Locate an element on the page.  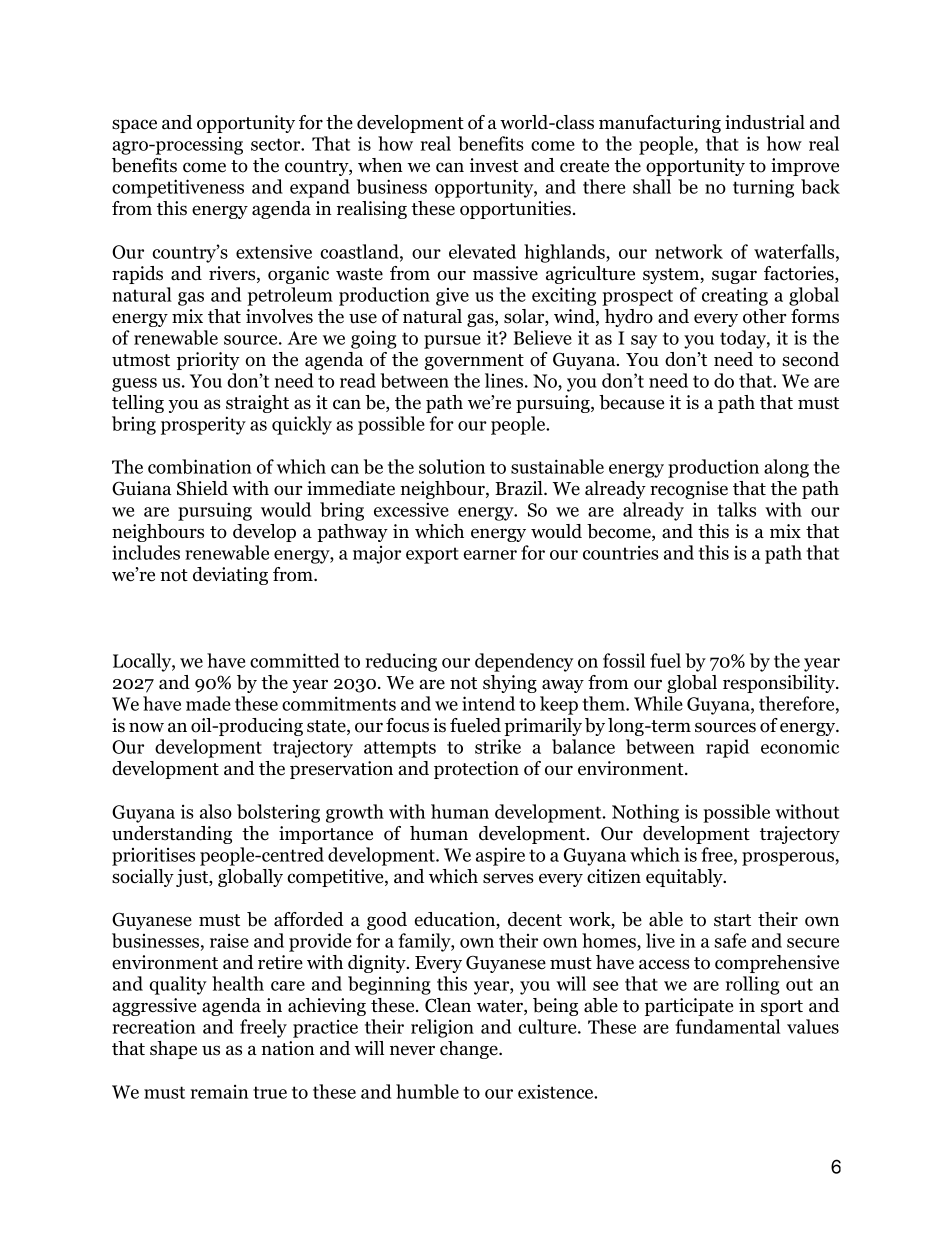
prosperity is located at coordinates (203, 425).
